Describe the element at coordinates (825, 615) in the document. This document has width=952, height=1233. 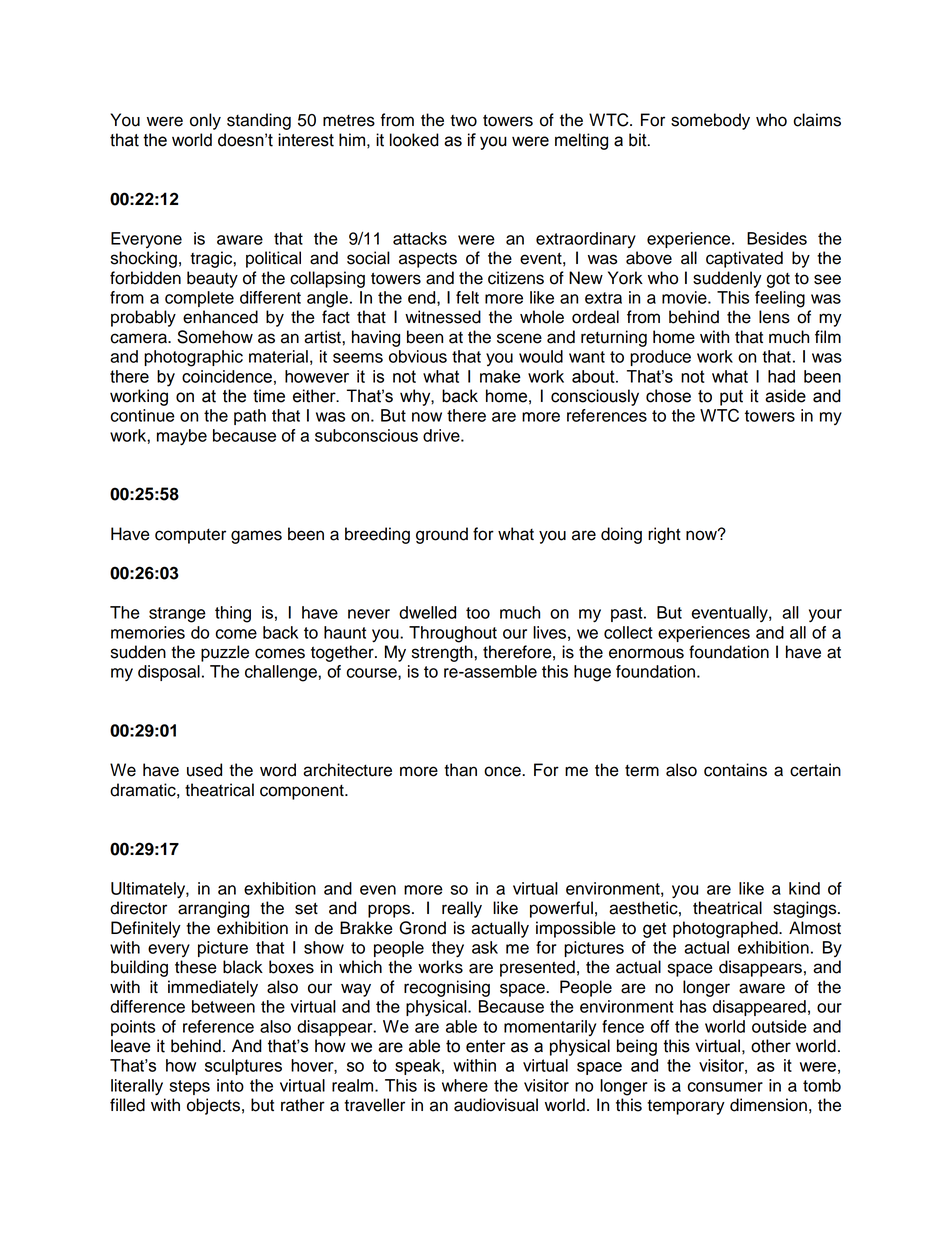
I see `your` at that location.
